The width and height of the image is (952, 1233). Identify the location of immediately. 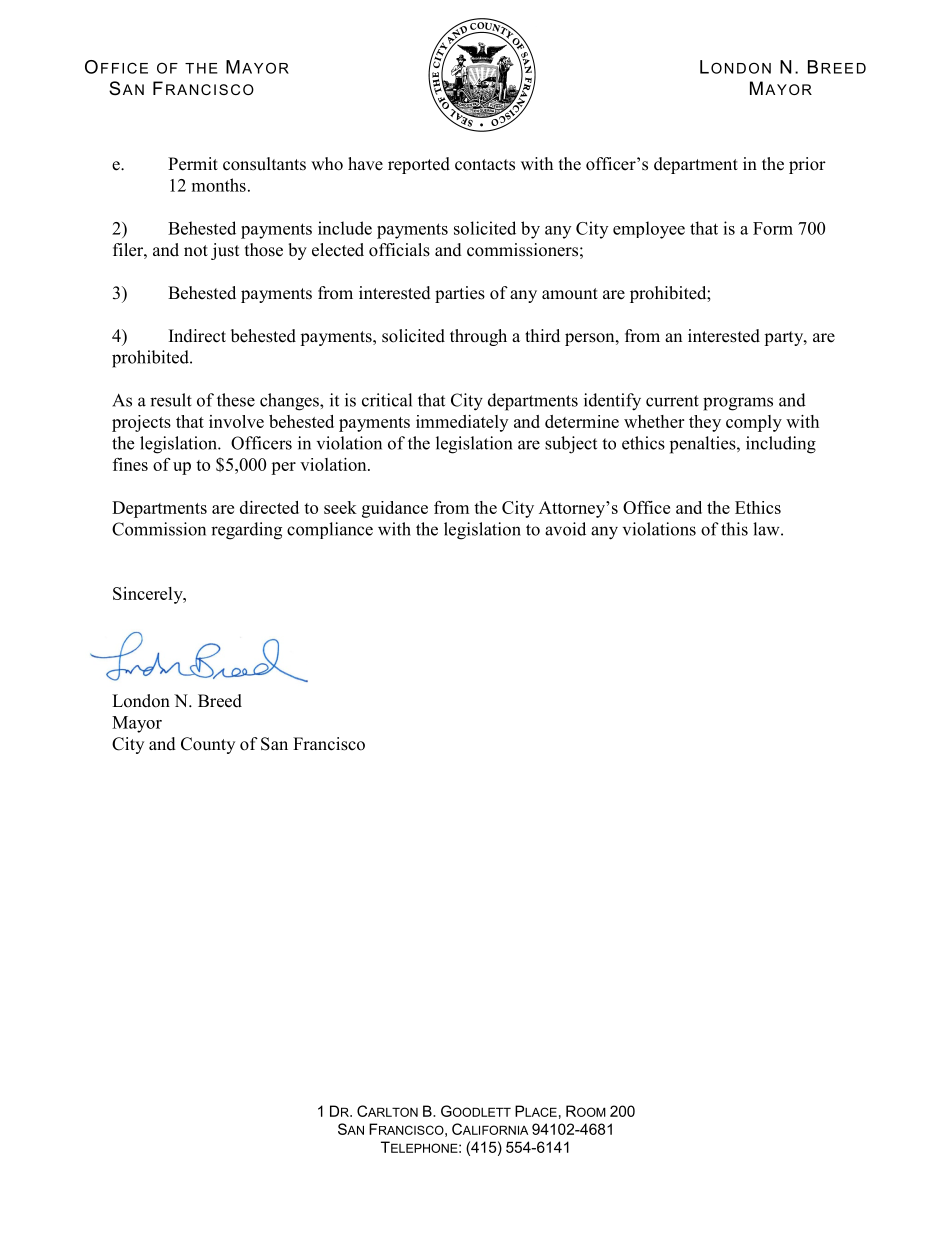
(462, 423).
